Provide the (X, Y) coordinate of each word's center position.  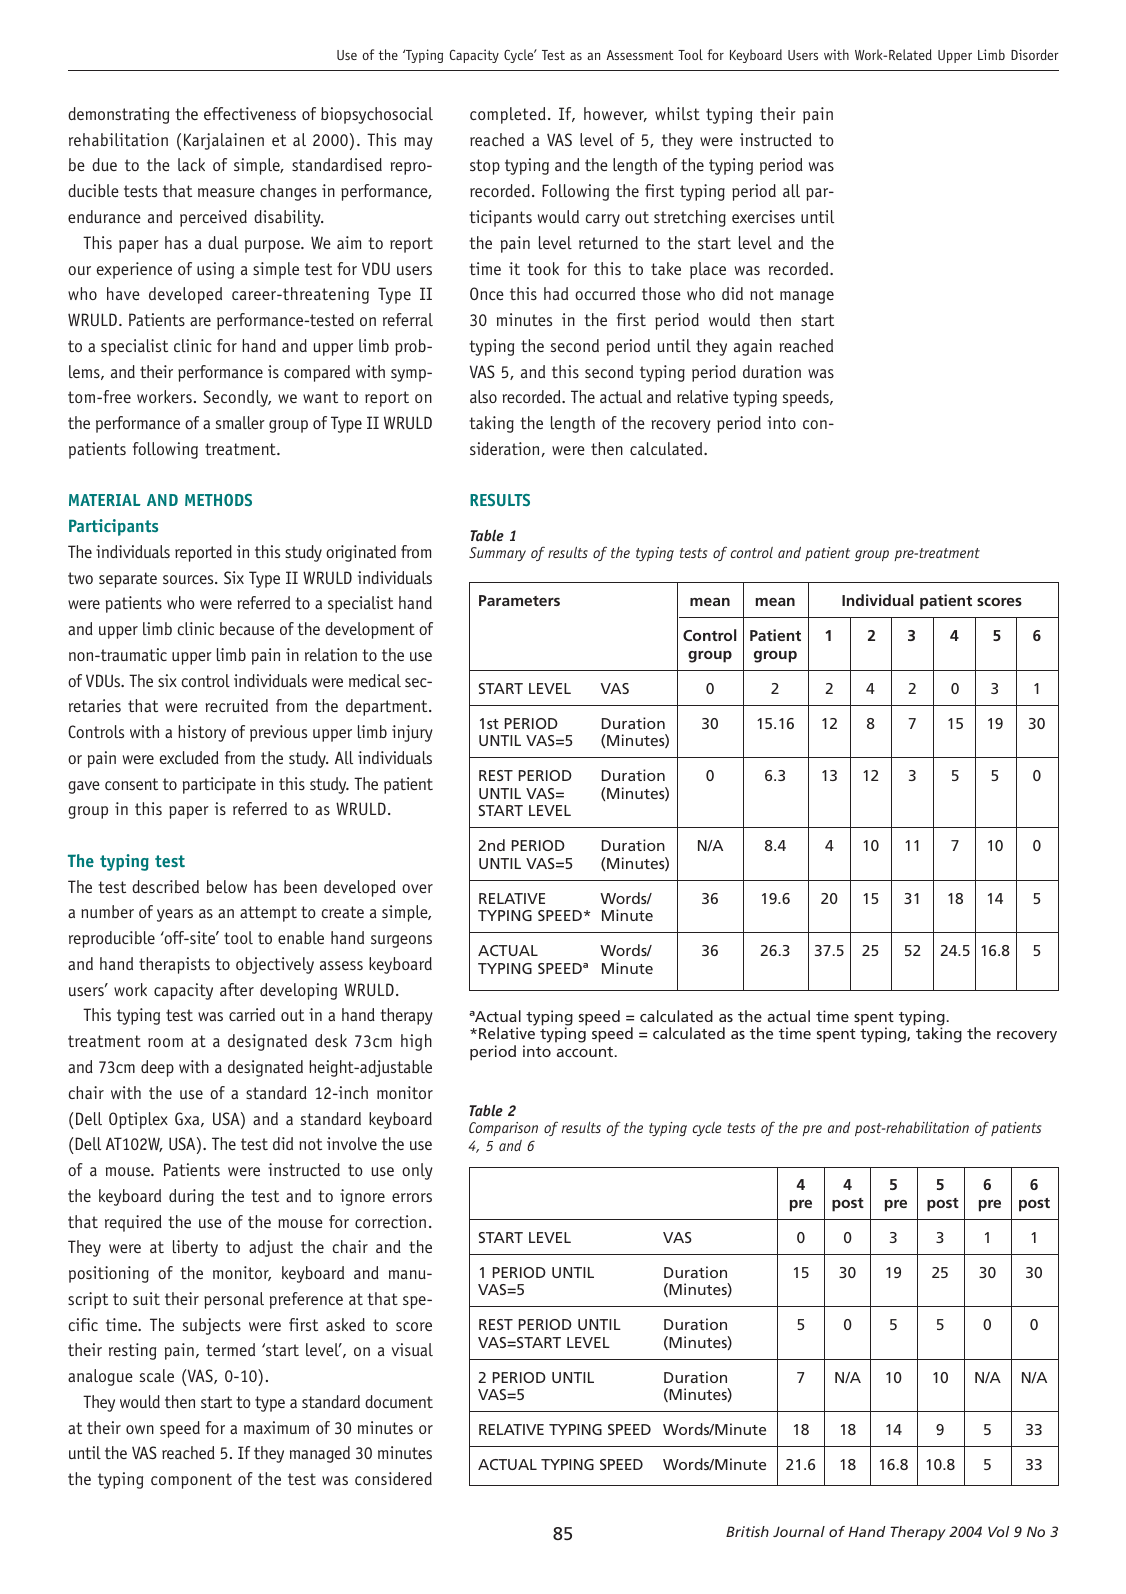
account (586, 1052)
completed (508, 115)
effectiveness (250, 113)
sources (189, 579)
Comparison (503, 1129)
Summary (497, 554)
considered (393, 1478)
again (753, 347)
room (165, 1042)
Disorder (1034, 54)
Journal (799, 1531)
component (191, 1481)
